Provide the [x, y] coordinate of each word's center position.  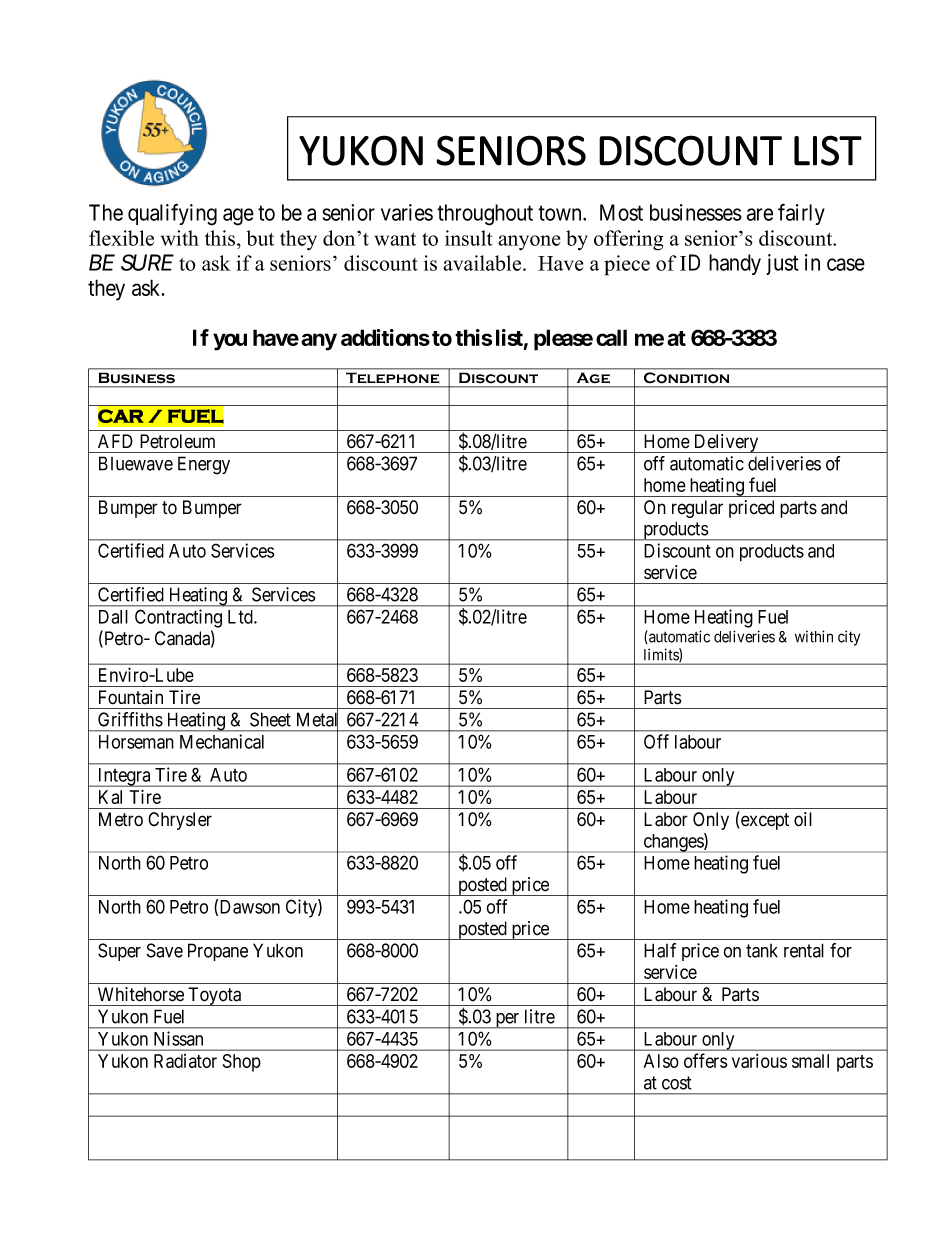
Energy [204, 465]
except [765, 821]
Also [661, 1061]
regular [697, 509]
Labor [666, 819]
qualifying [172, 214]
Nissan [178, 1038]
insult [468, 238]
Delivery [726, 443]
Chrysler [180, 821]
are [760, 214]
